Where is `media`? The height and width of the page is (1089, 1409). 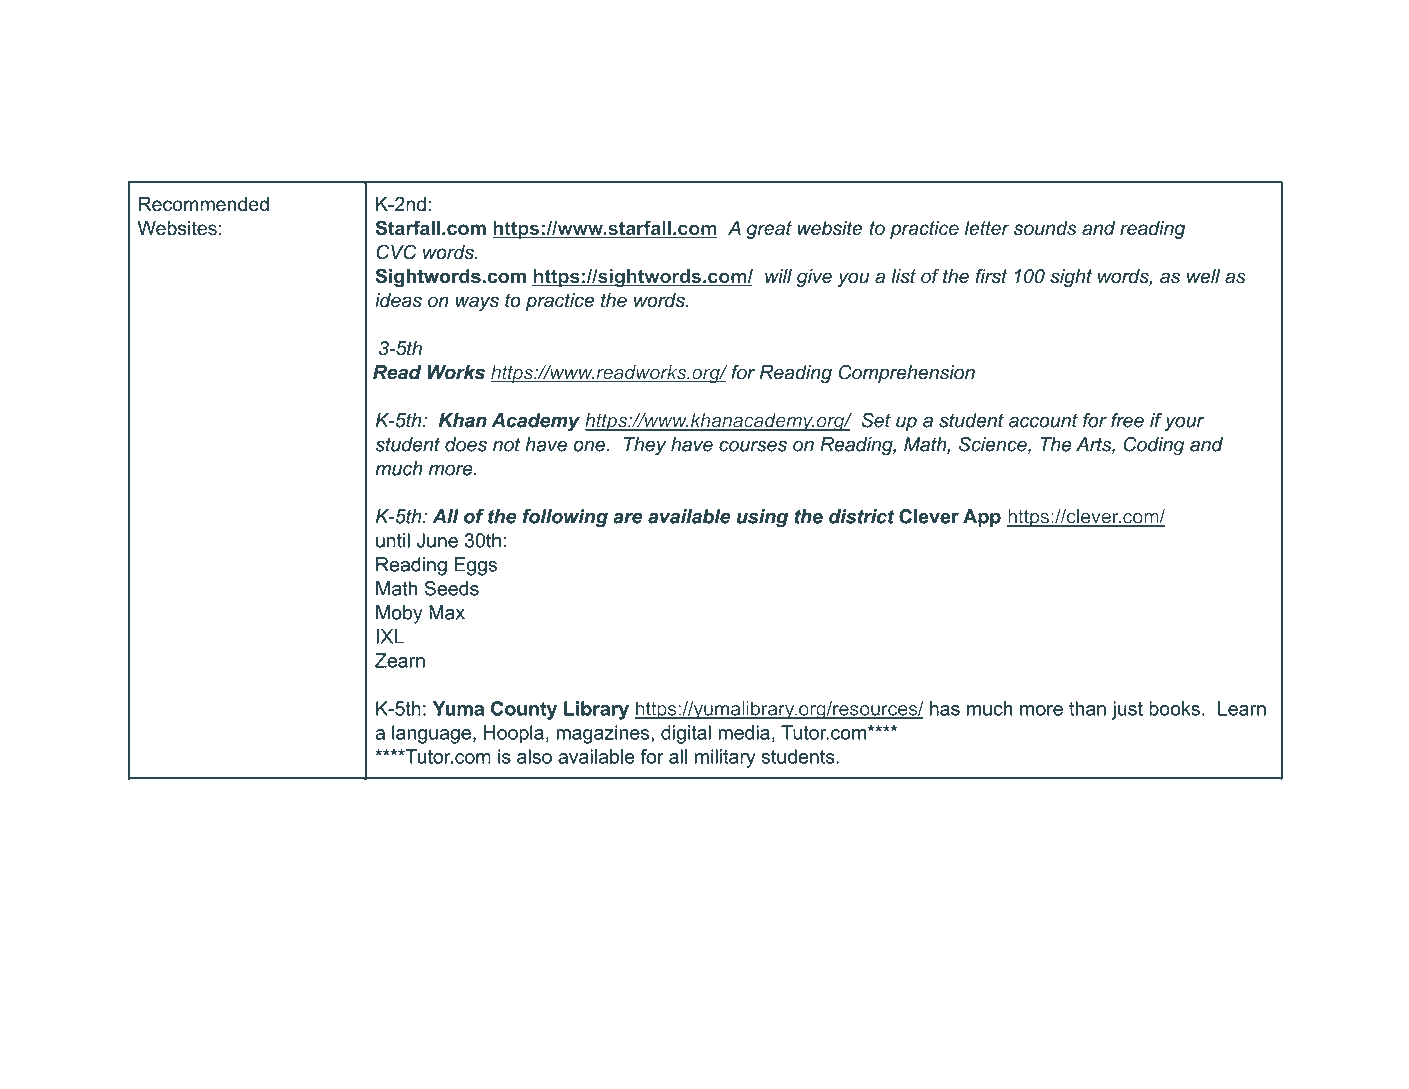
media is located at coordinates (744, 732).
